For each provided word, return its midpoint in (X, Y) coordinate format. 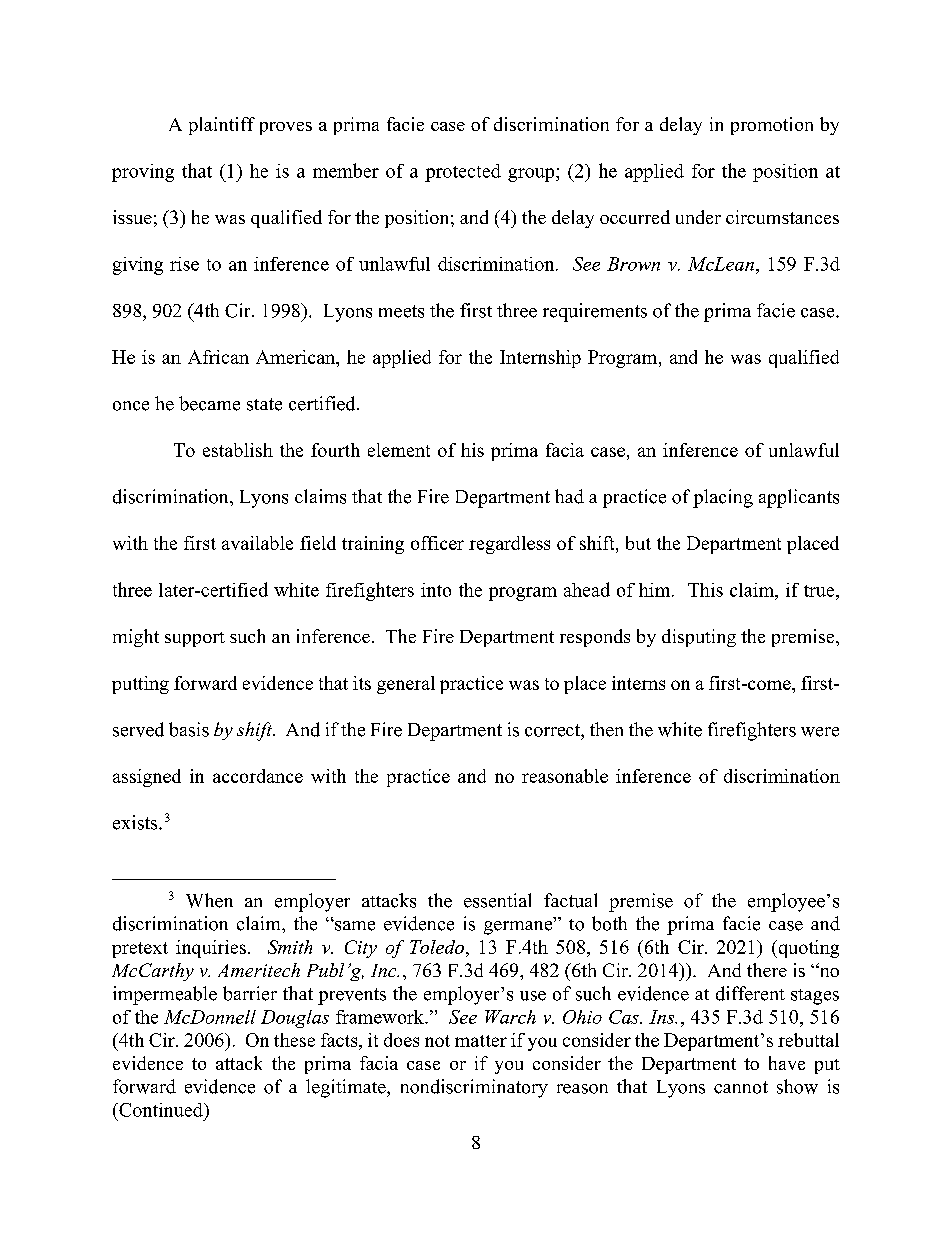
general (406, 685)
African (218, 357)
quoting (807, 949)
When (209, 900)
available (257, 543)
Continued (161, 1110)
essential (497, 900)
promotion (772, 126)
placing (723, 498)
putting (140, 685)
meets (401, 311)
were (820, 732)
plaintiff (222, 126)
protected (463, 173)
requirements (595, 312)
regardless (509, 545)
